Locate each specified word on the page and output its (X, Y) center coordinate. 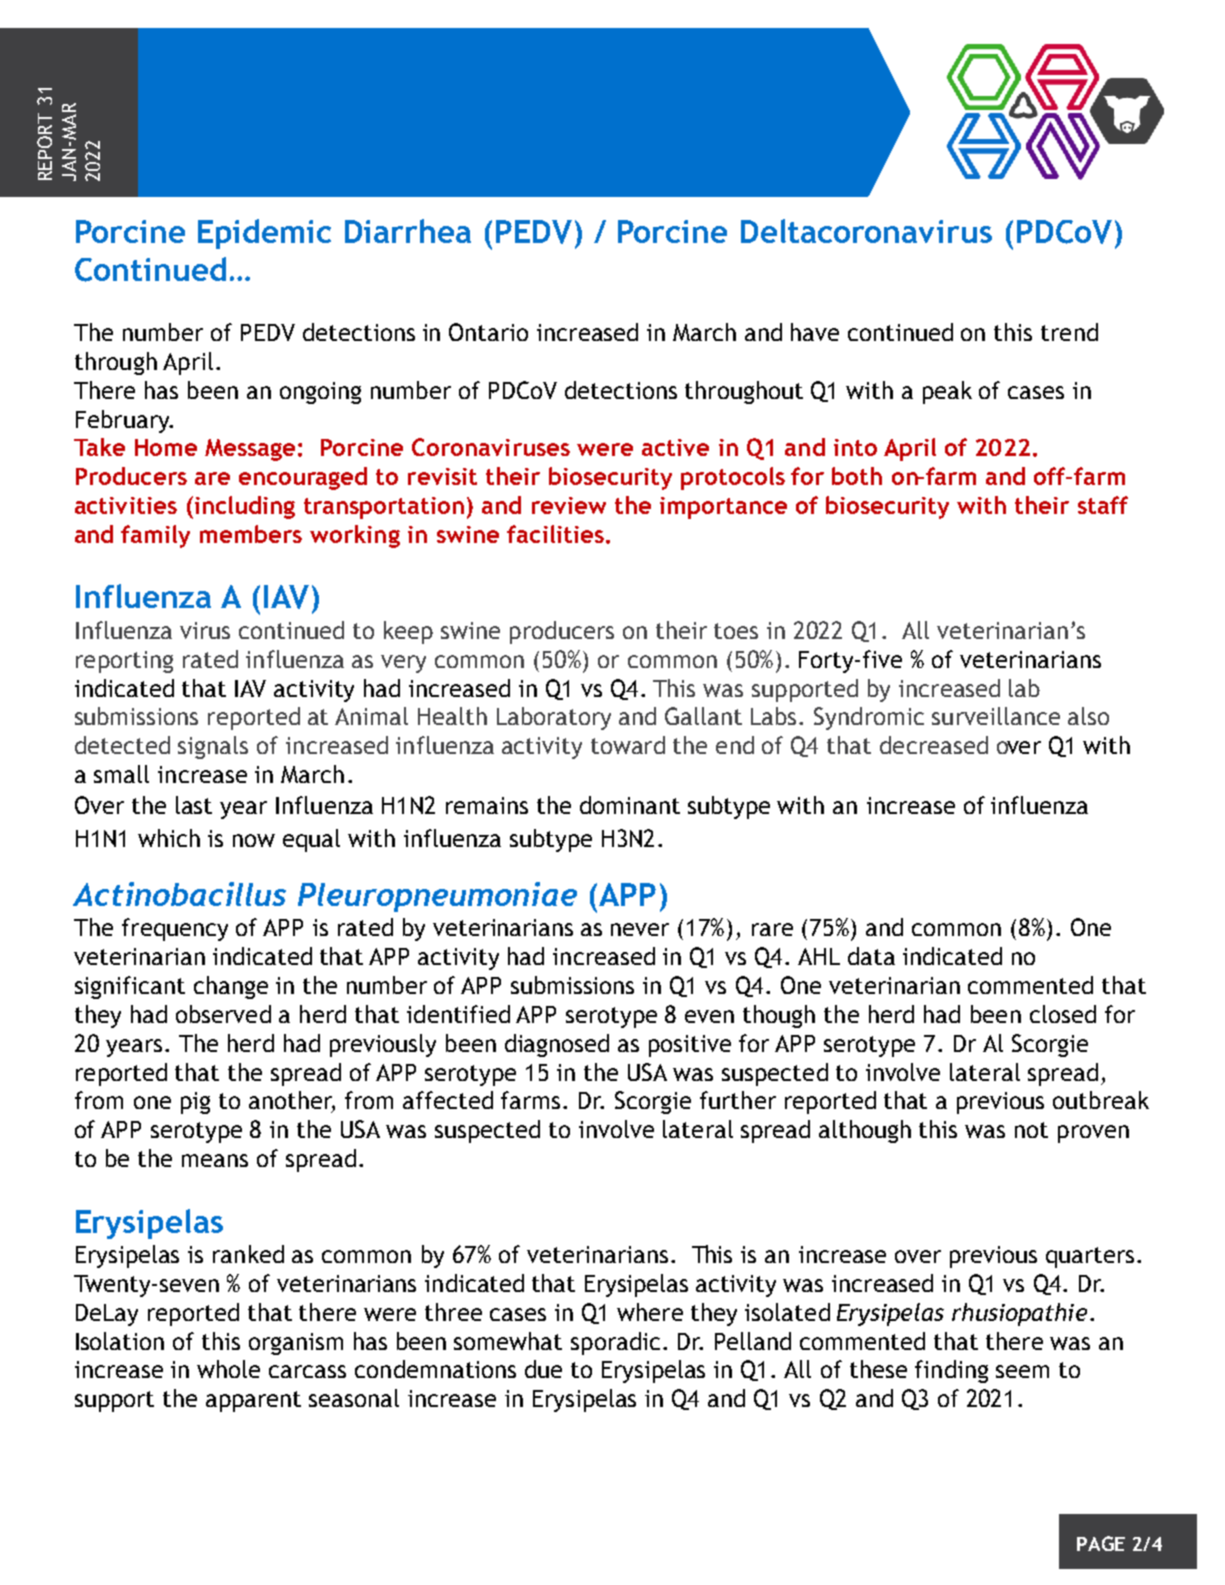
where (650, 1312)
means (215, 1160)
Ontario (488, 332)
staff (1103, 505)
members (251, 534)
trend (1069, 332)
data (871, 956)
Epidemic (264, 234)
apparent (253, 1401)
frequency (175, 929)
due (543, 1369)
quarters (1090, 1257)
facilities (555, 534)
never (640, 929)
